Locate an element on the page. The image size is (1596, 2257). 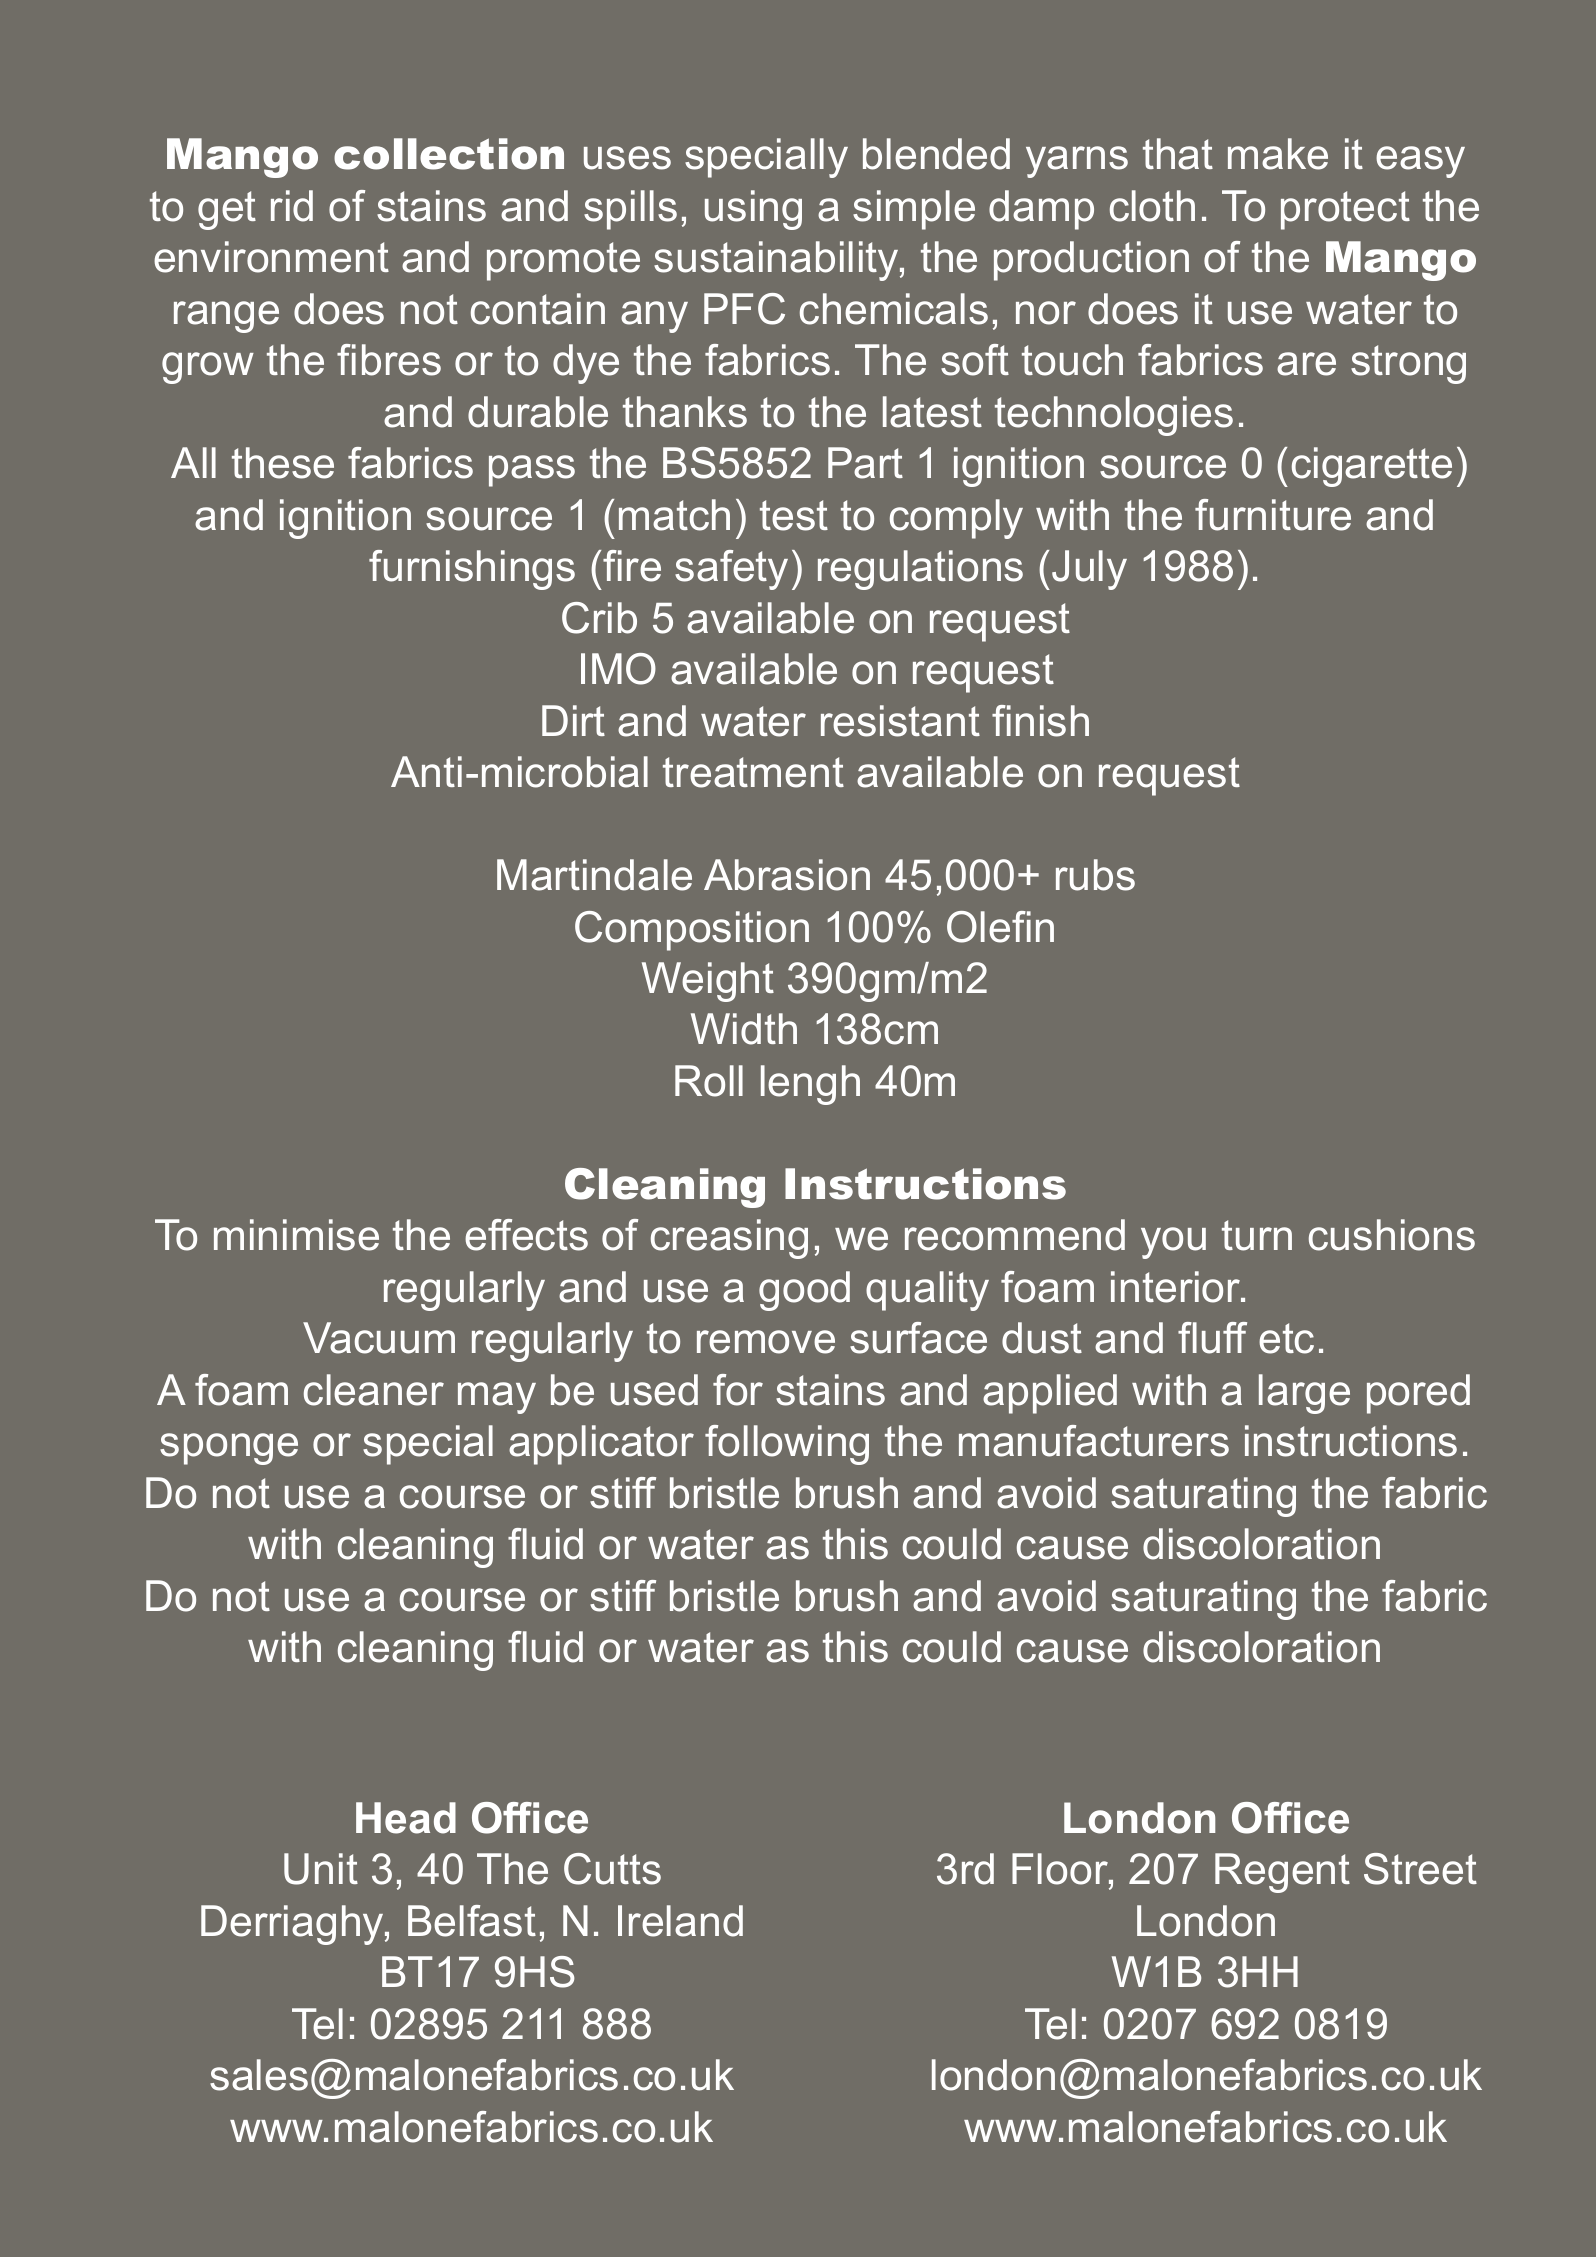
Vacuum is located at coordinates (379, 1338).
